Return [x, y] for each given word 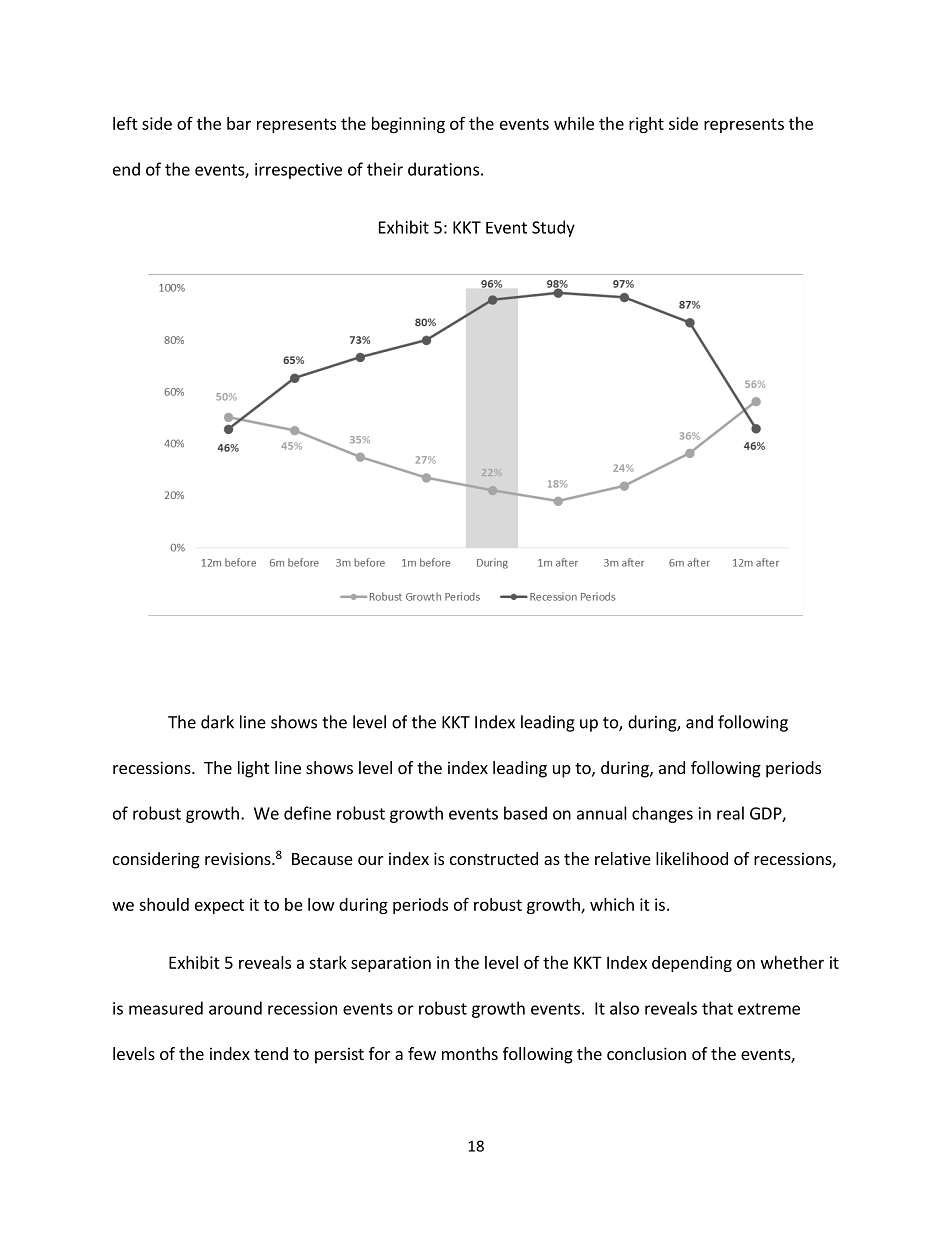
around [235, 1008]
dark [217, 722]
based [525, 813]
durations [443, 169]
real [730, 813]
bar [239, 123]
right [646, 125]
